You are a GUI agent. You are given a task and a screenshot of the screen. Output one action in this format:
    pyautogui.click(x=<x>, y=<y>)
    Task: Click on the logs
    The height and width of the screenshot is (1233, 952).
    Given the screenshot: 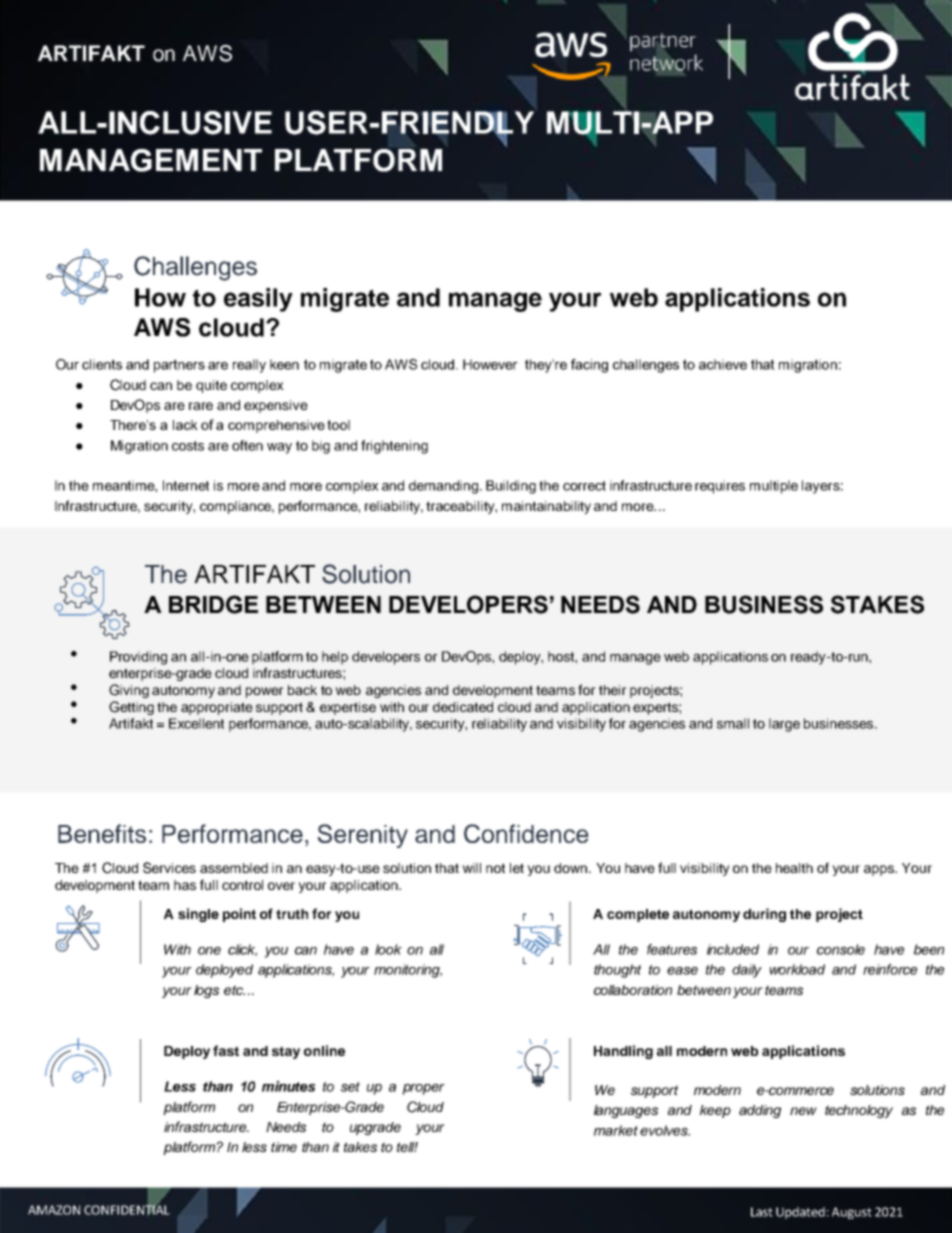 What is the action you would take?
    pyautogui.click(x=206, y=991)
